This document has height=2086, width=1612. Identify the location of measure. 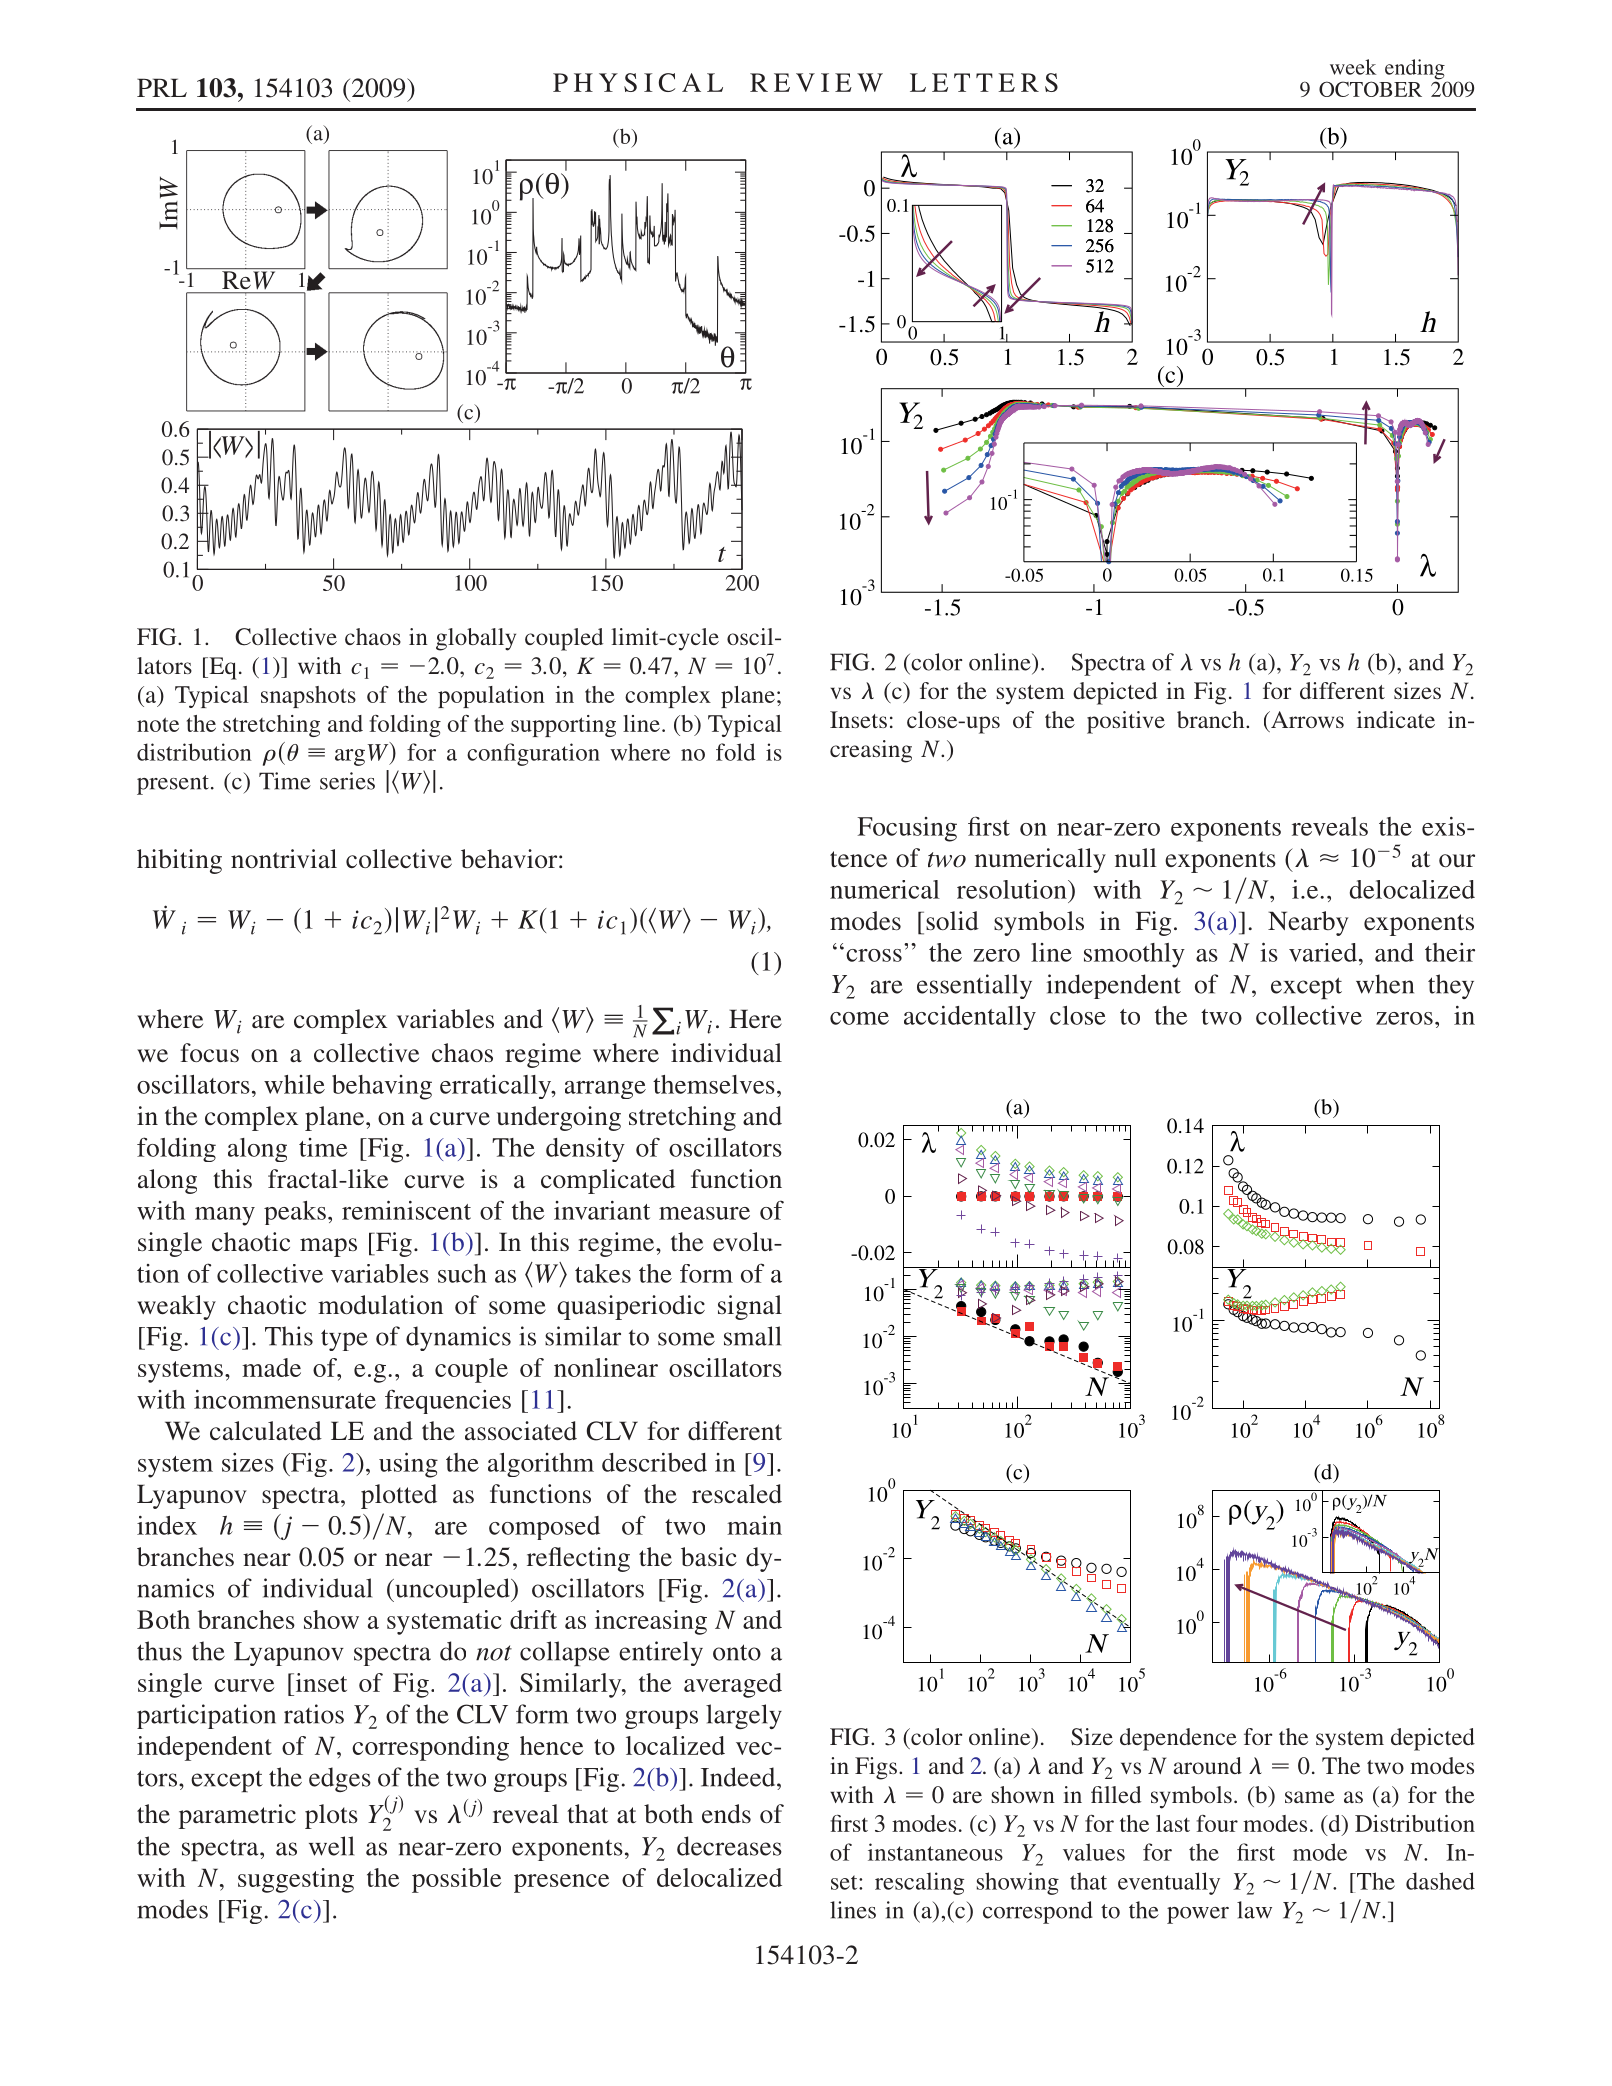
(704, 1213).
